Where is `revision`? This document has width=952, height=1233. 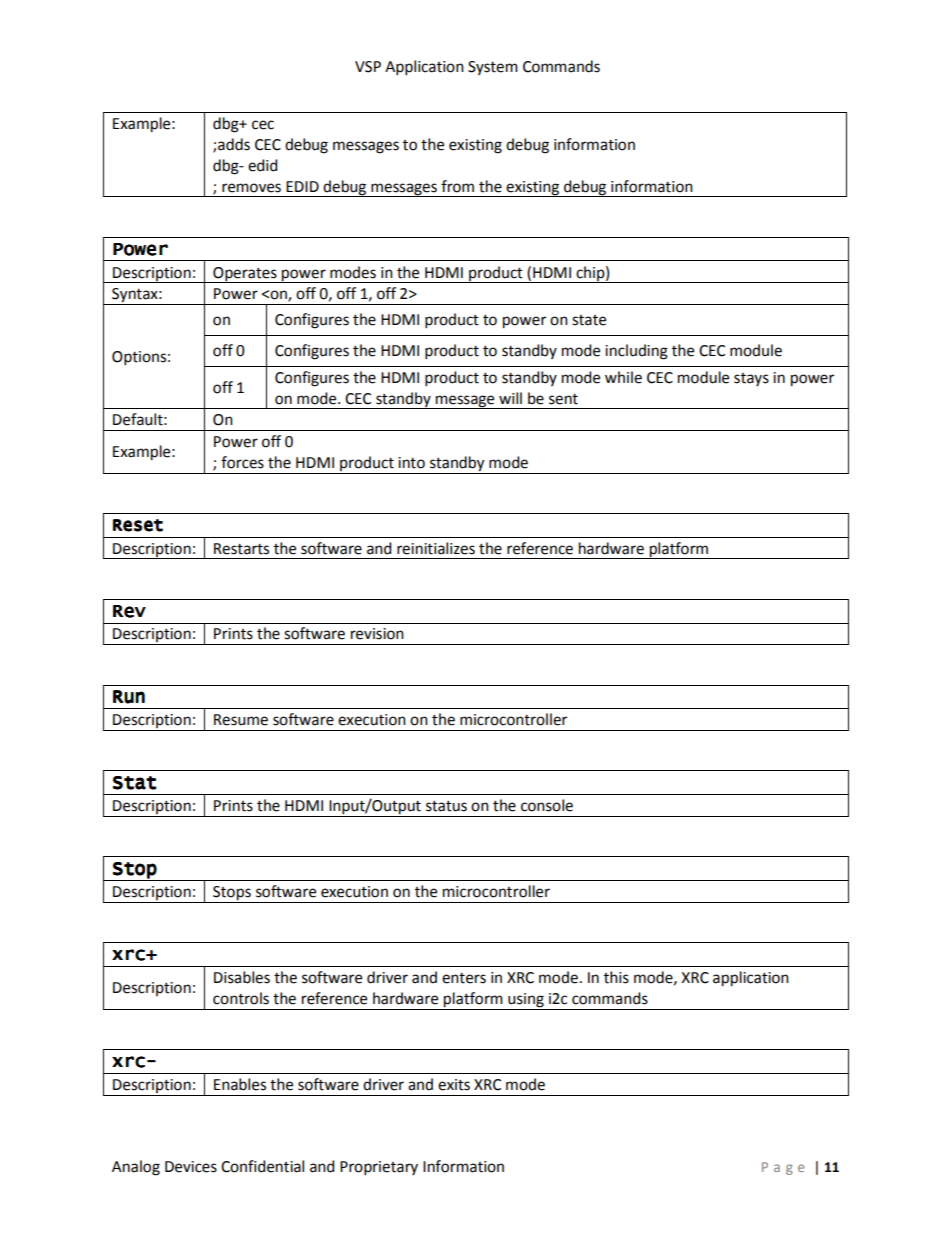
revision is located at coordinates (377, 634).
